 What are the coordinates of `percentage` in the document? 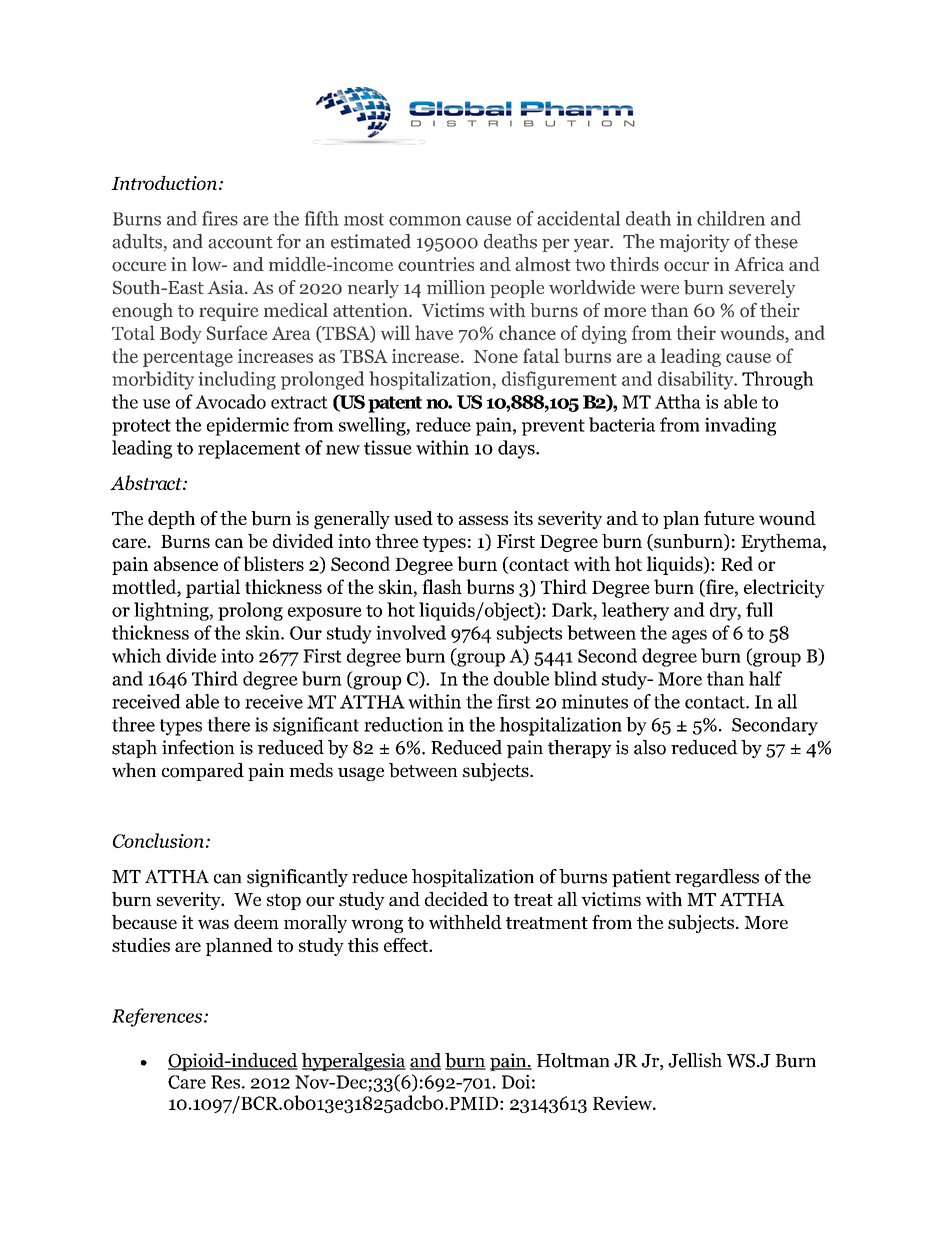 It's located at (188, 359).
